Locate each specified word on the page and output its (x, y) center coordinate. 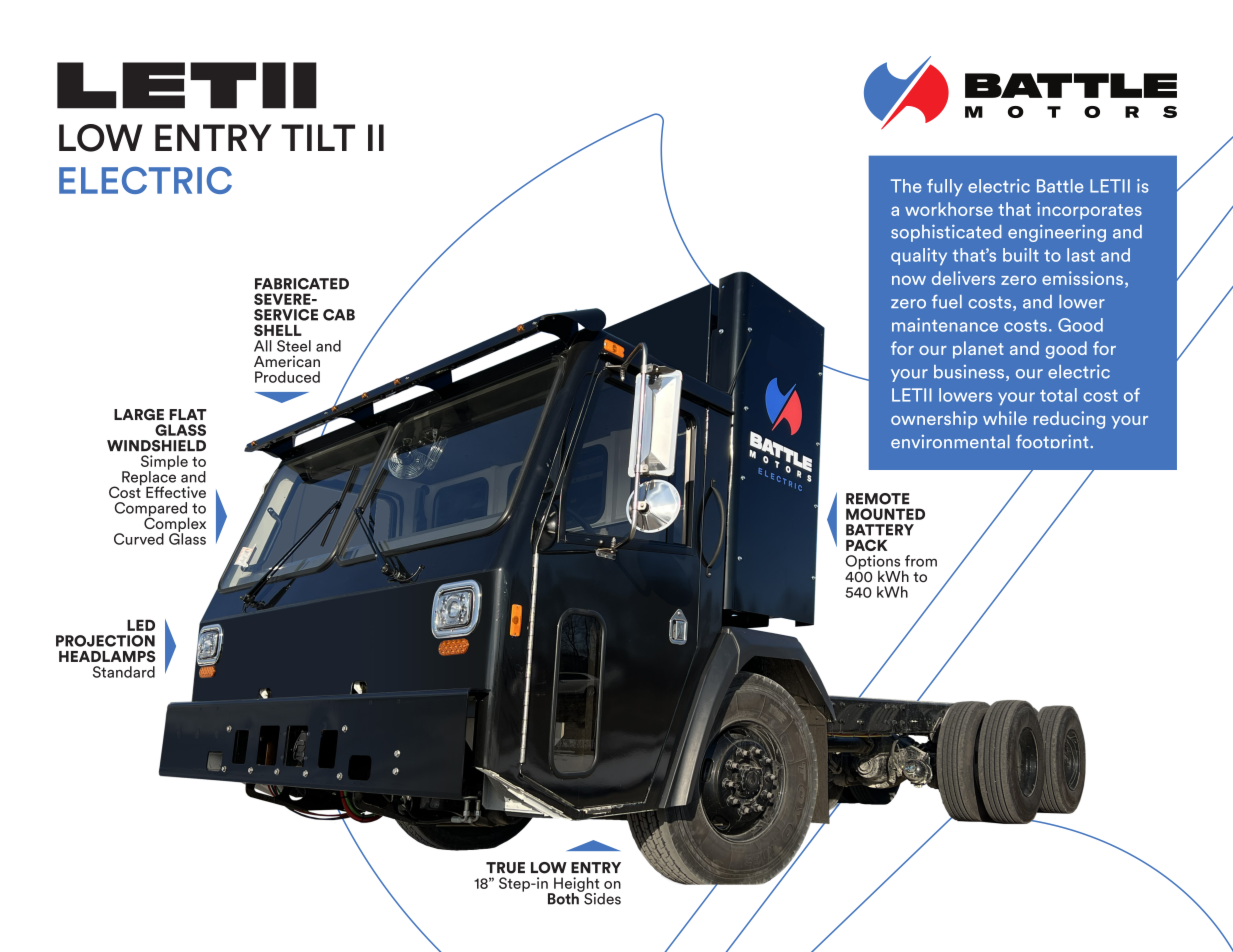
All (263, 346)
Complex (175, 524)
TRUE (505, 868)
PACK (866, 545)
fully (945, 187)
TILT (318, 137)
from (921, 561)
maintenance (945, 325)
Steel (294, 346)
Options (874, 563)
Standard (124, 672)
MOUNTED (885, 514)
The (906, 186)
